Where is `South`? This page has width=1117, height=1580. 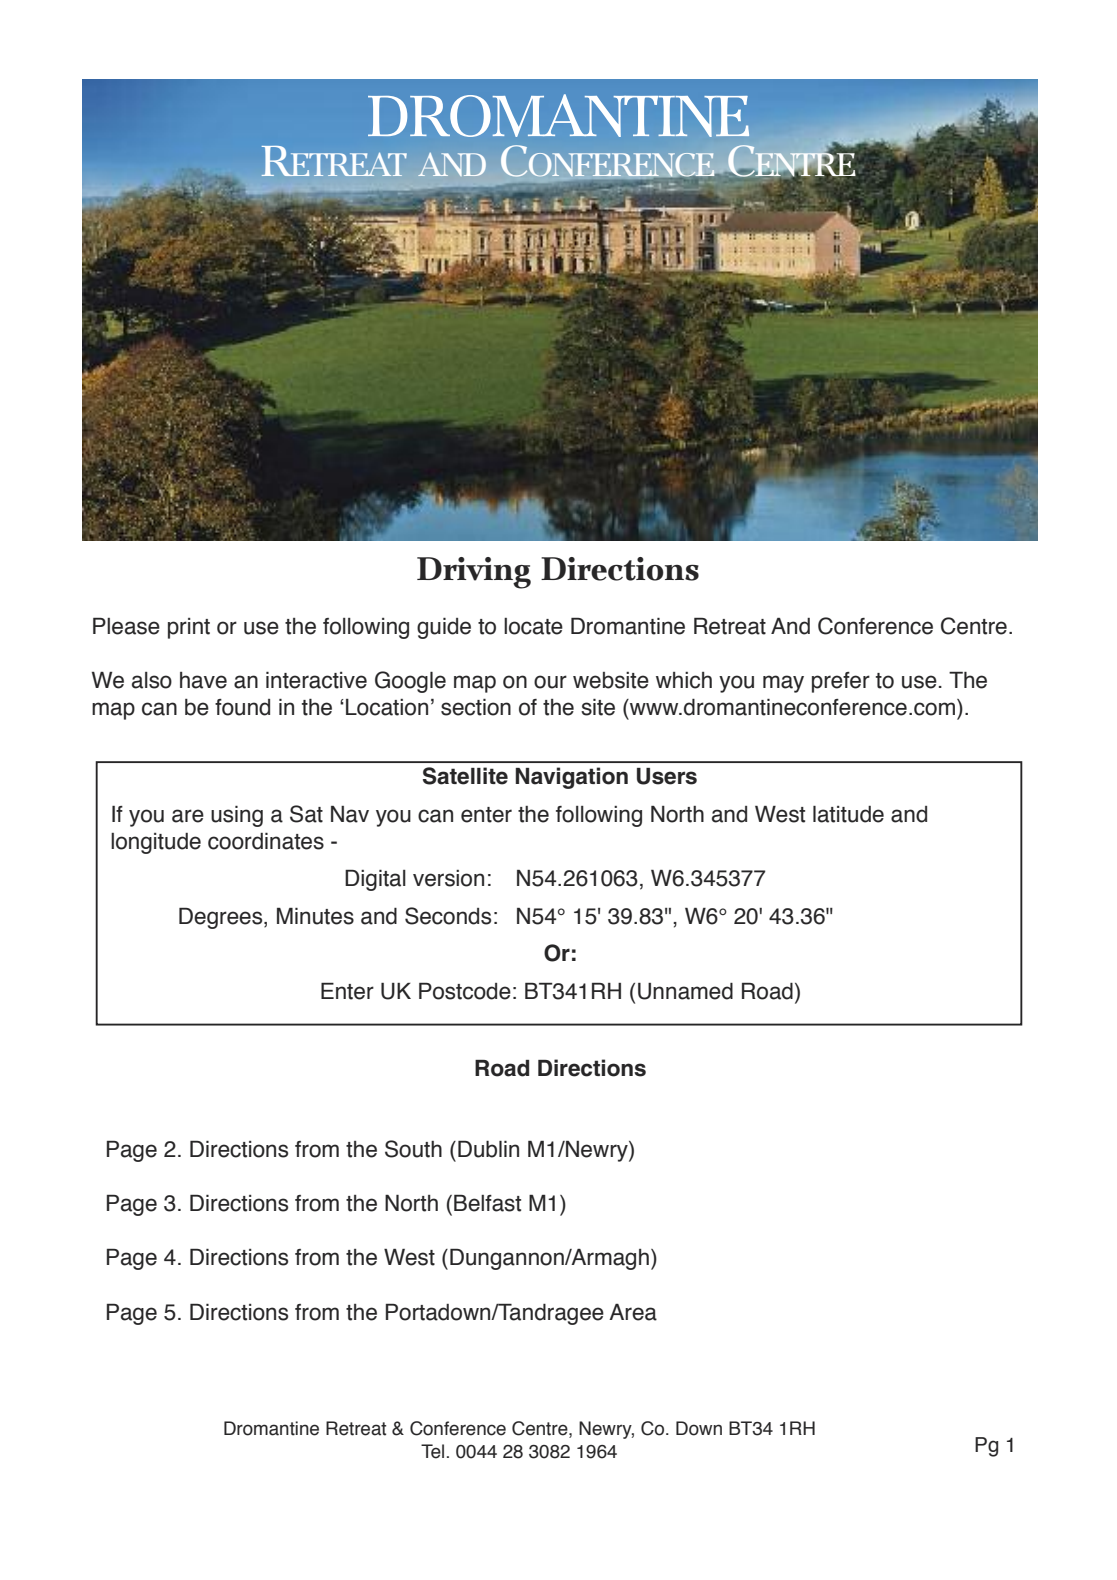 South is located at coordinates (413, 1149).
